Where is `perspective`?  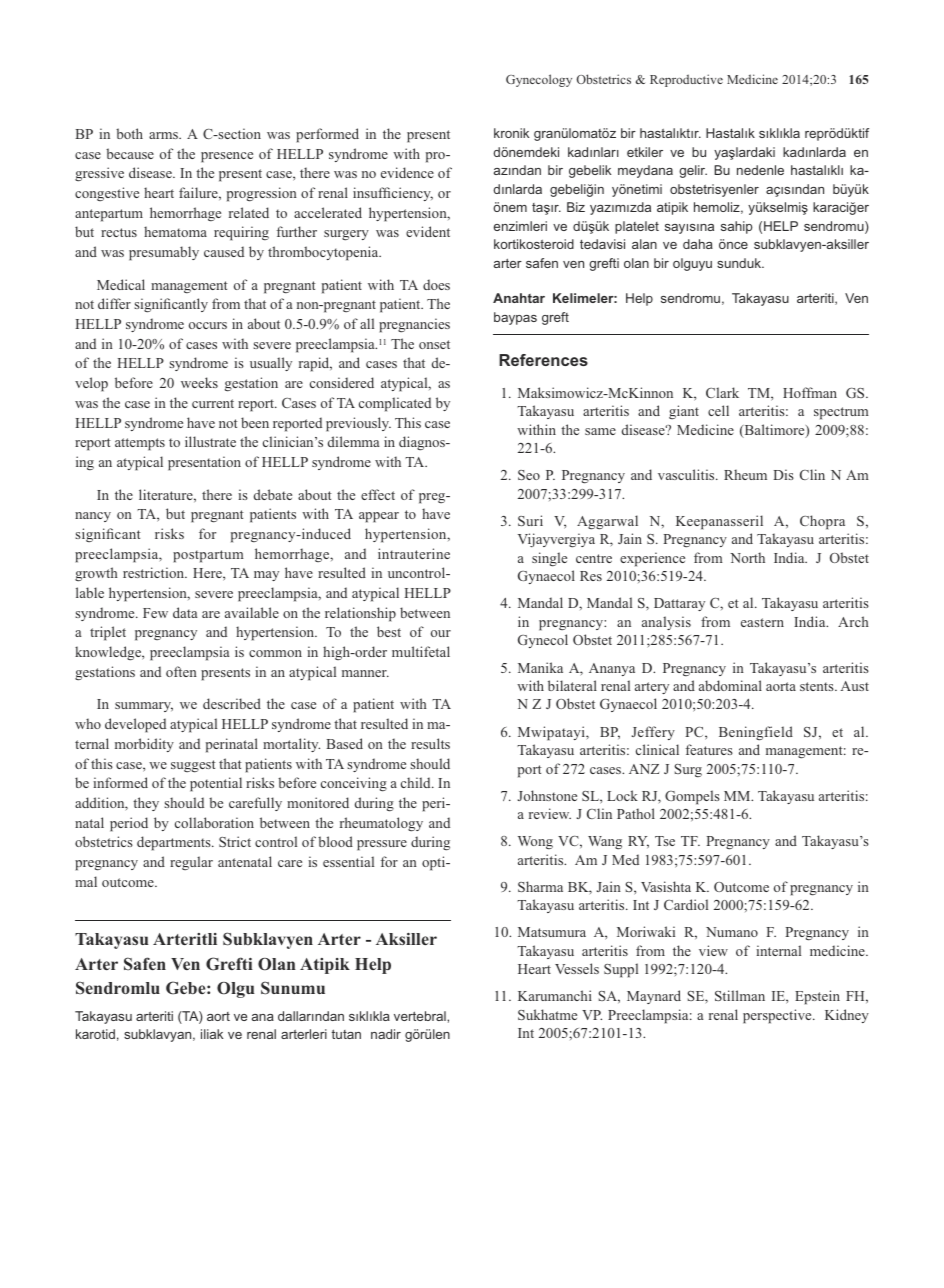
perspective is located at coordinates (778, 1016).
